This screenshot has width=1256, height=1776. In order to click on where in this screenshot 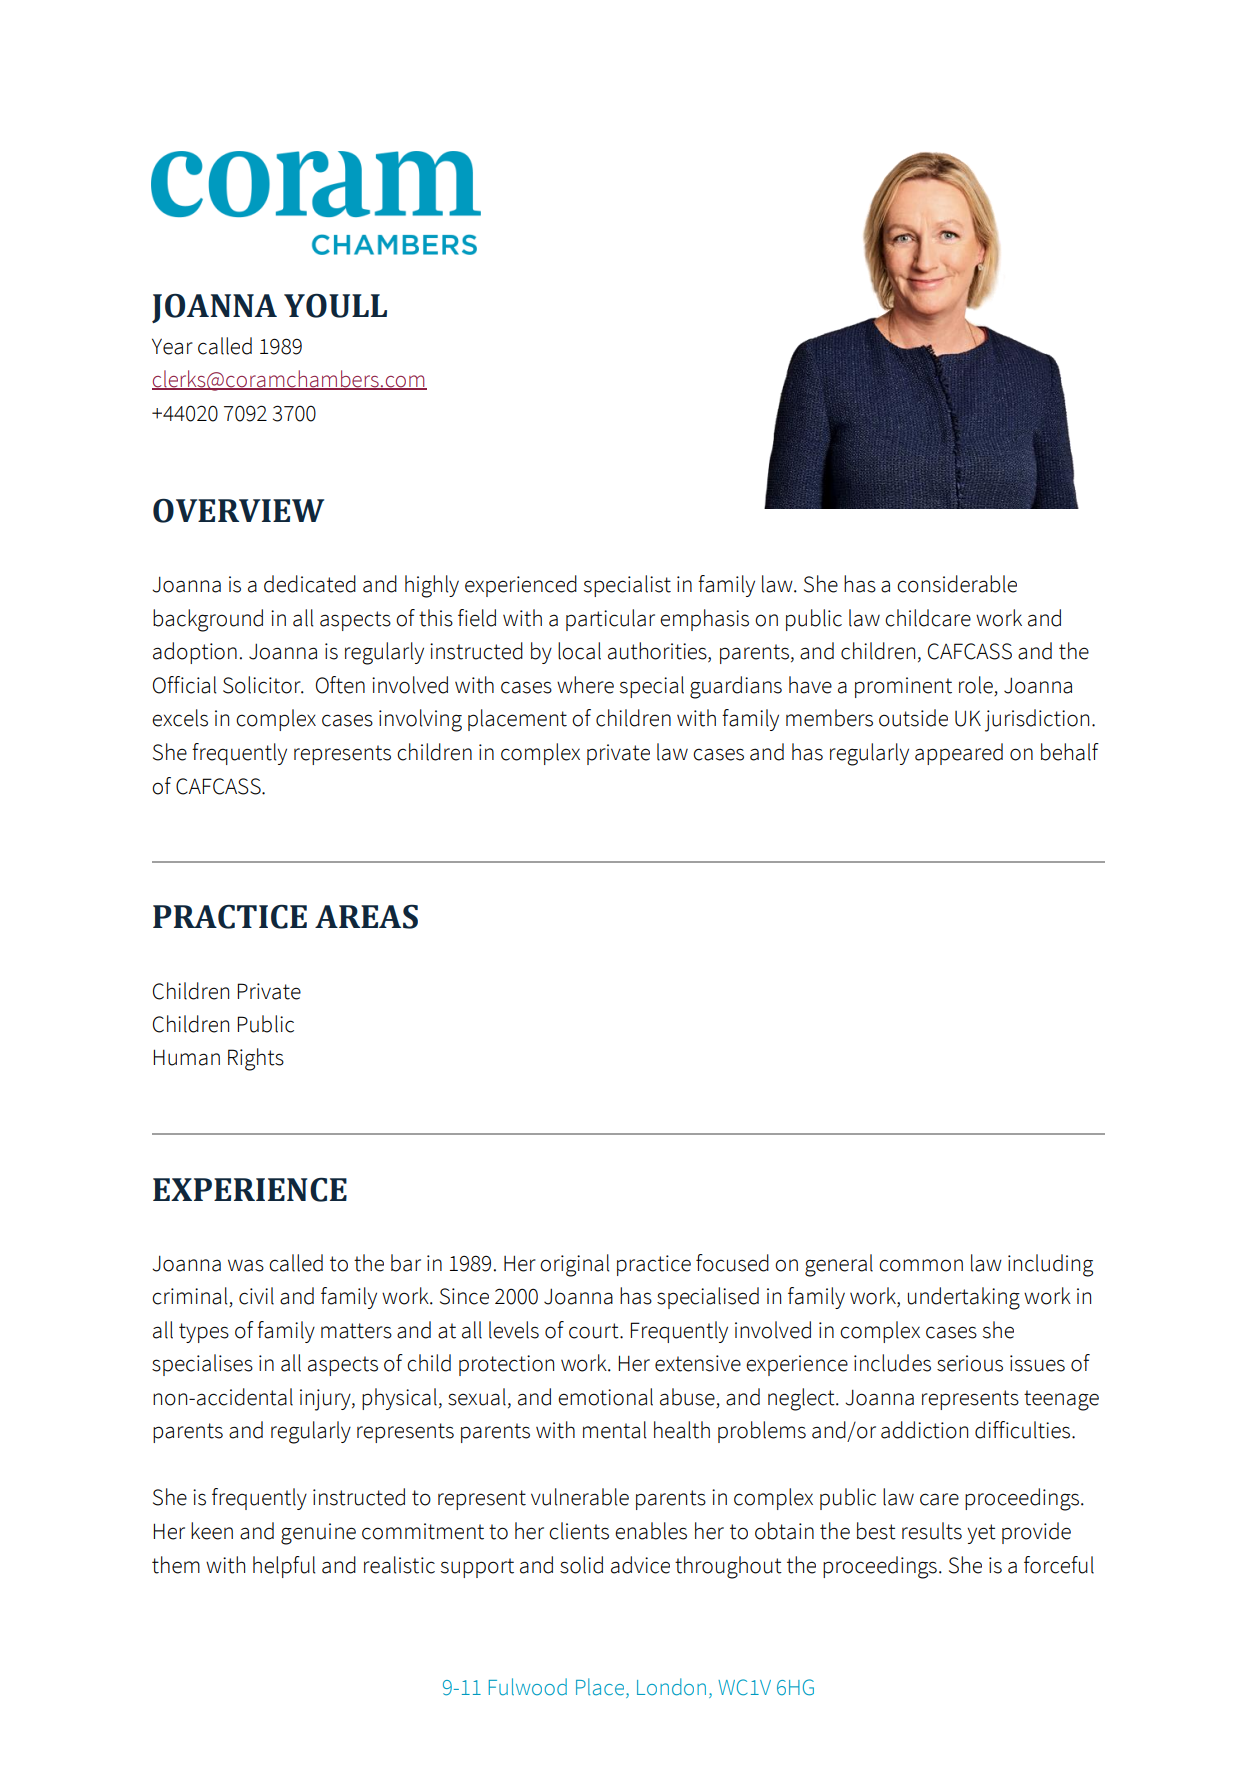, I will do `click(585, 685)`.
